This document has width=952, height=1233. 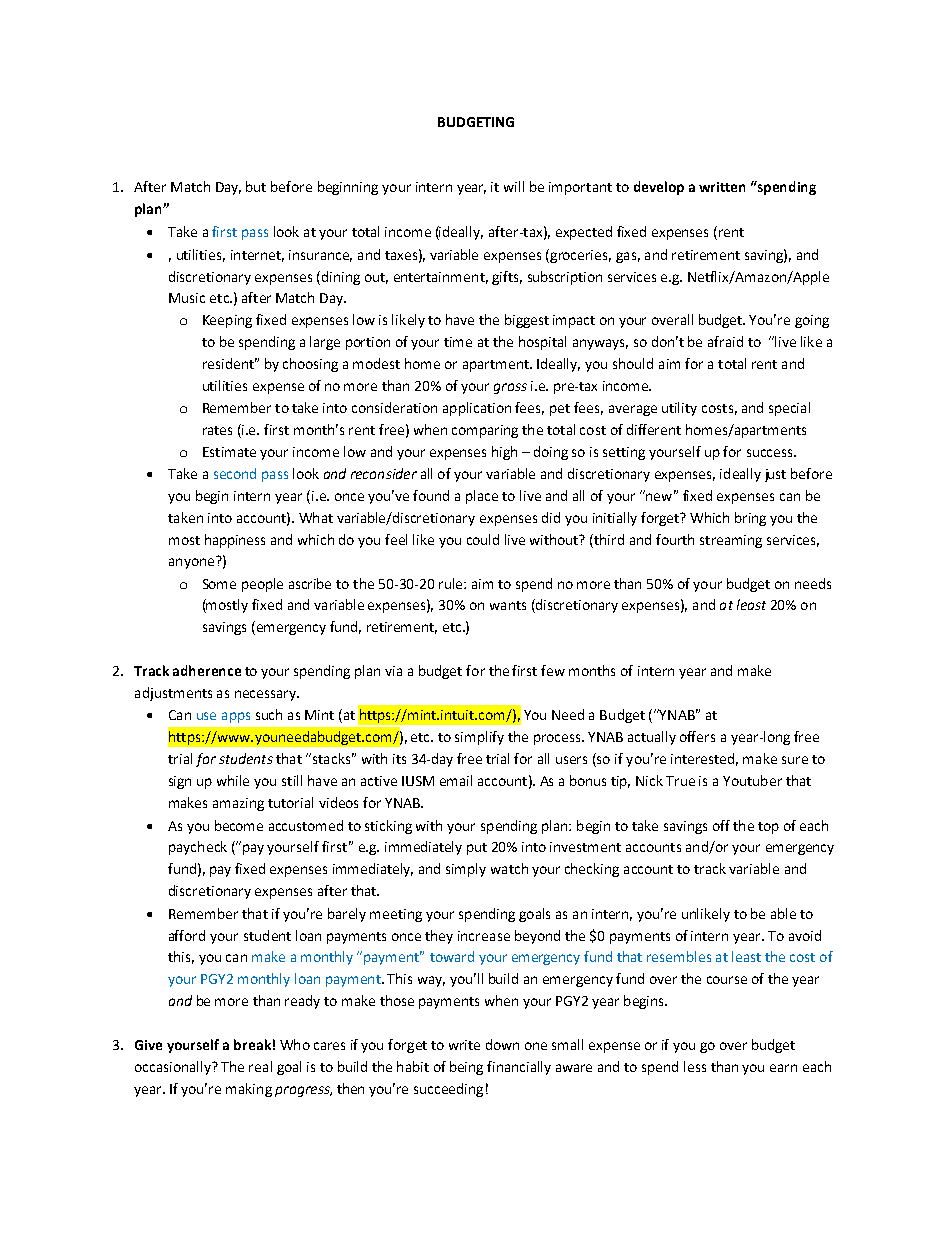 I want to click on second, so click(x=235, y=473).
